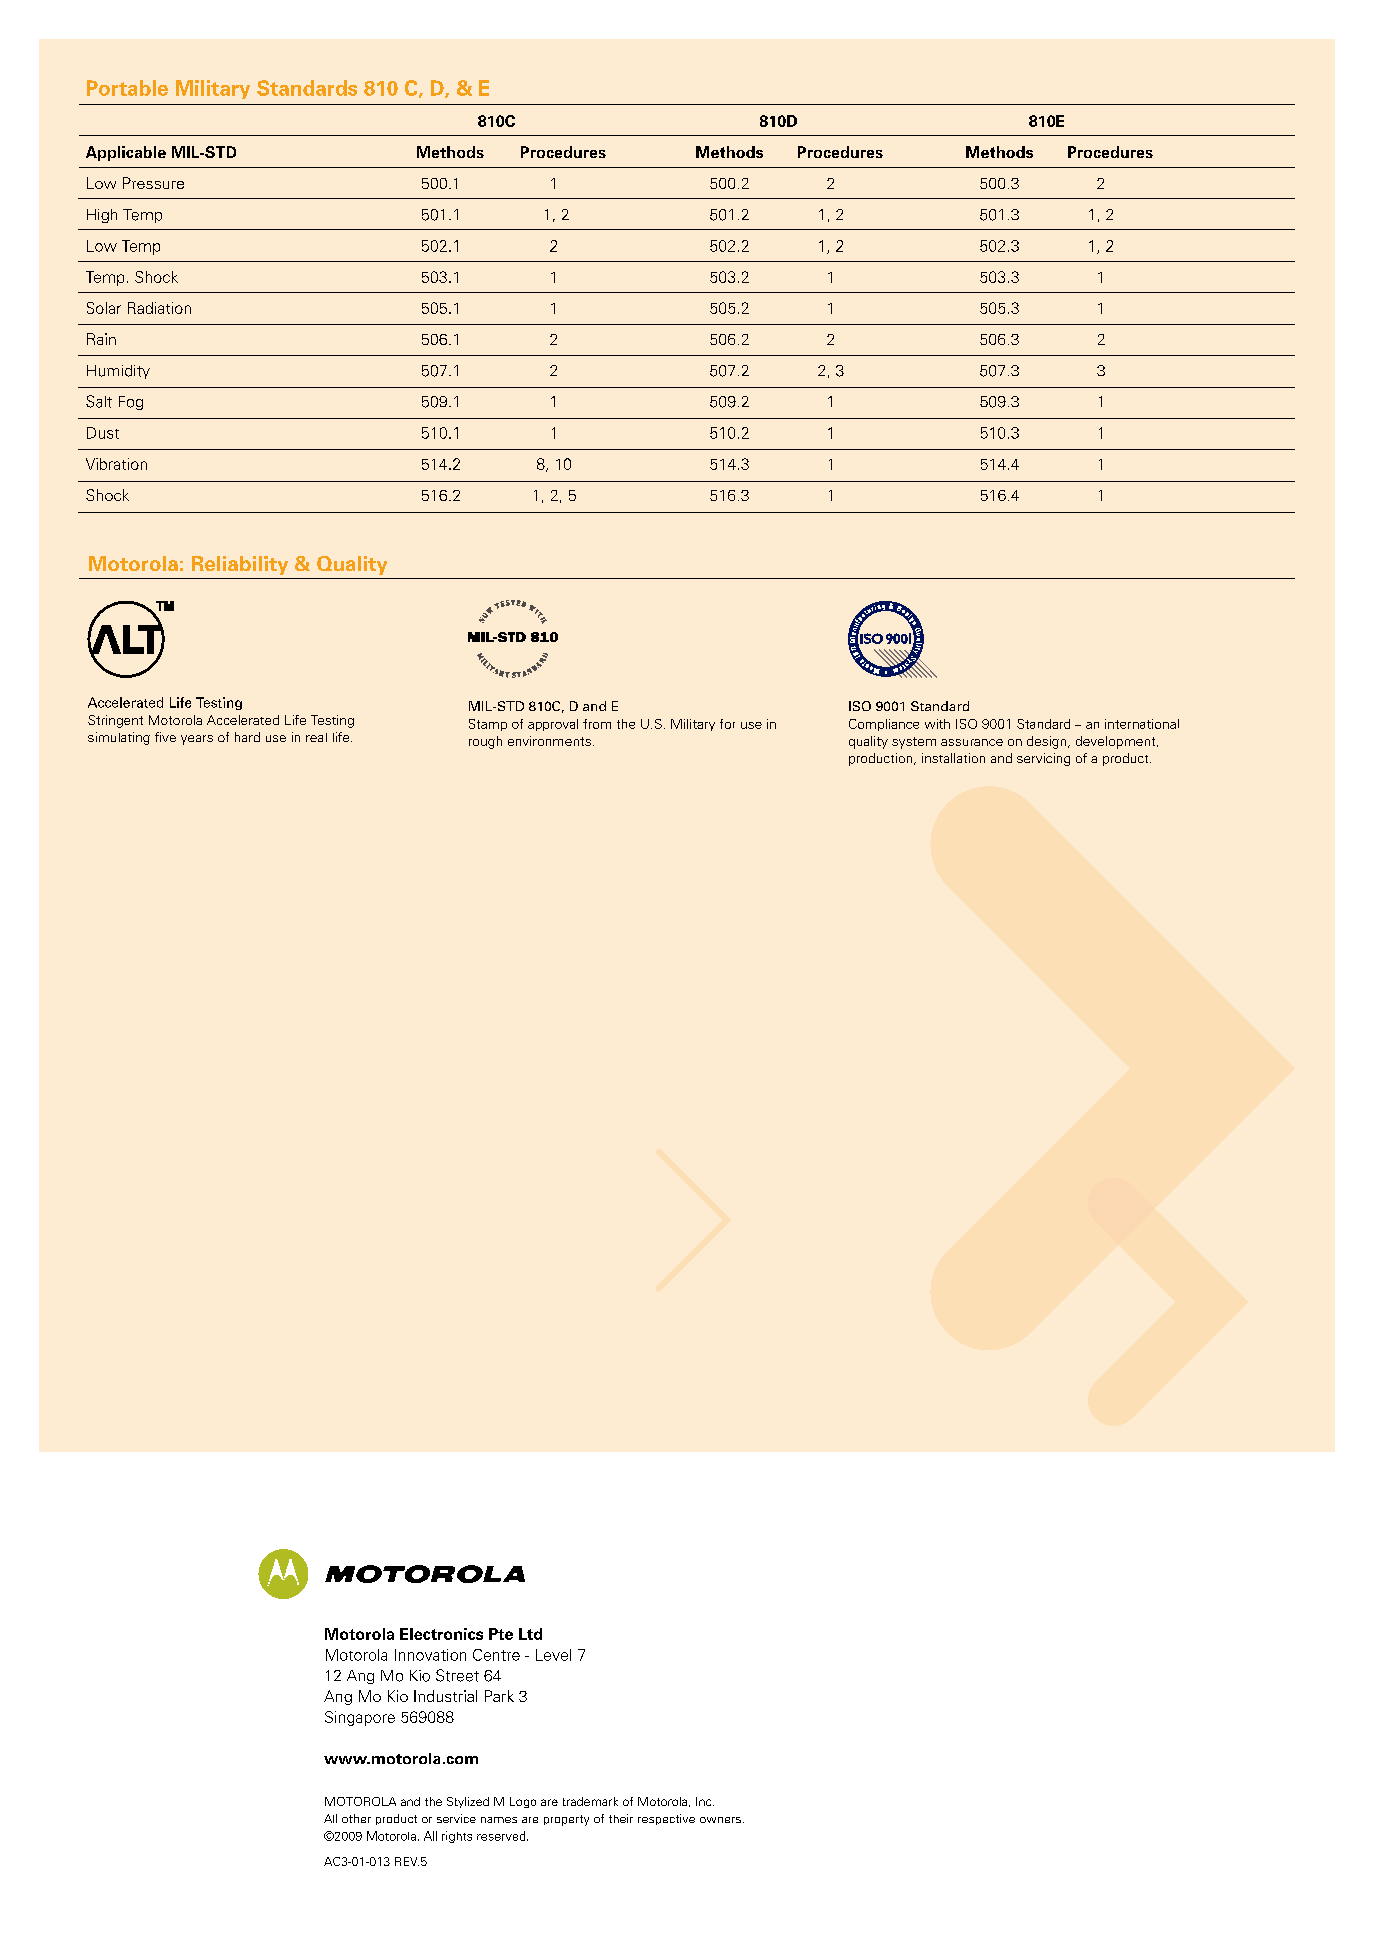  What do you see at coordinates (356, 1818) in the screenshot?
I see `other` at bounding box center [356, 1818].
